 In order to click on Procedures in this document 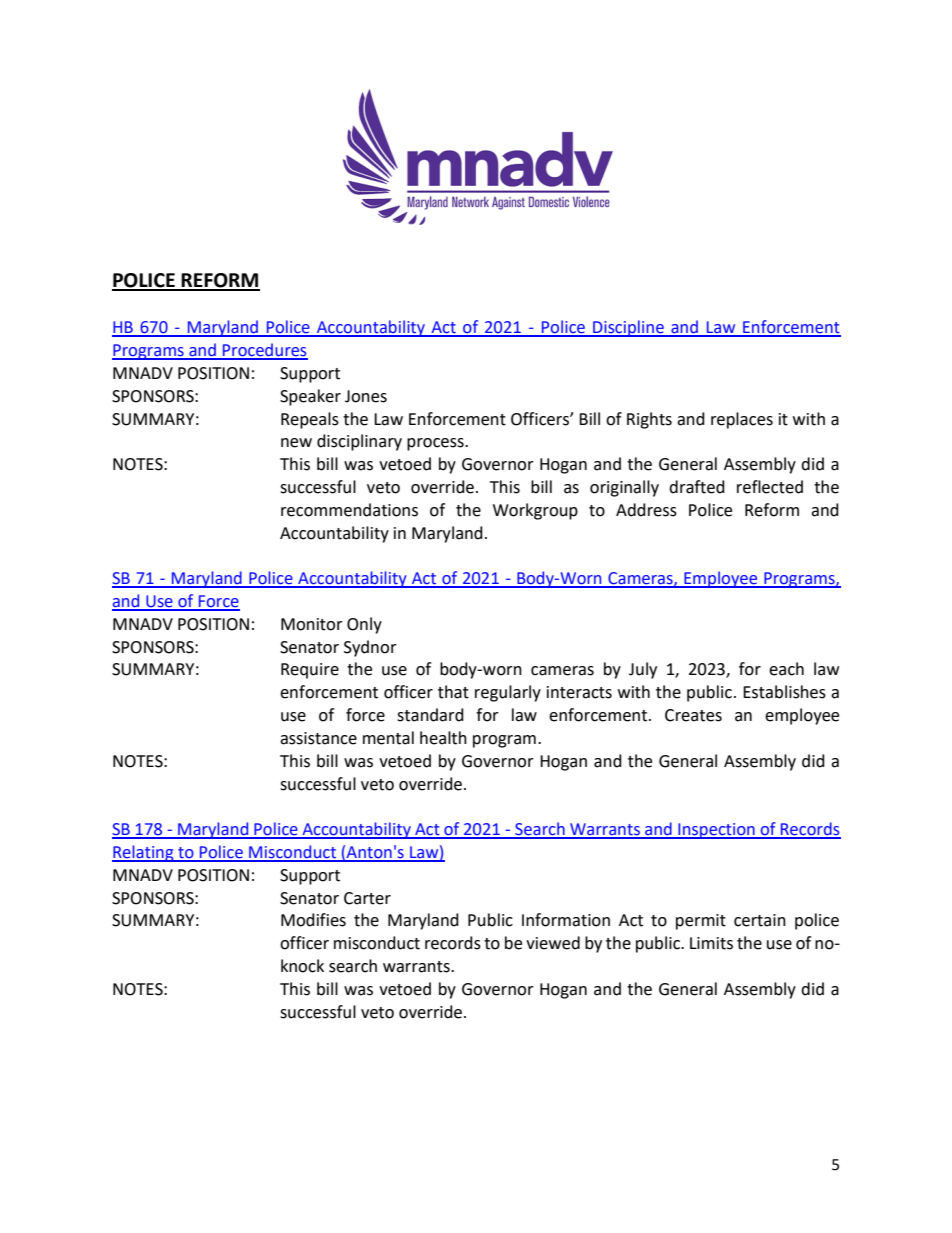, I will do `click(264, 351)`.
